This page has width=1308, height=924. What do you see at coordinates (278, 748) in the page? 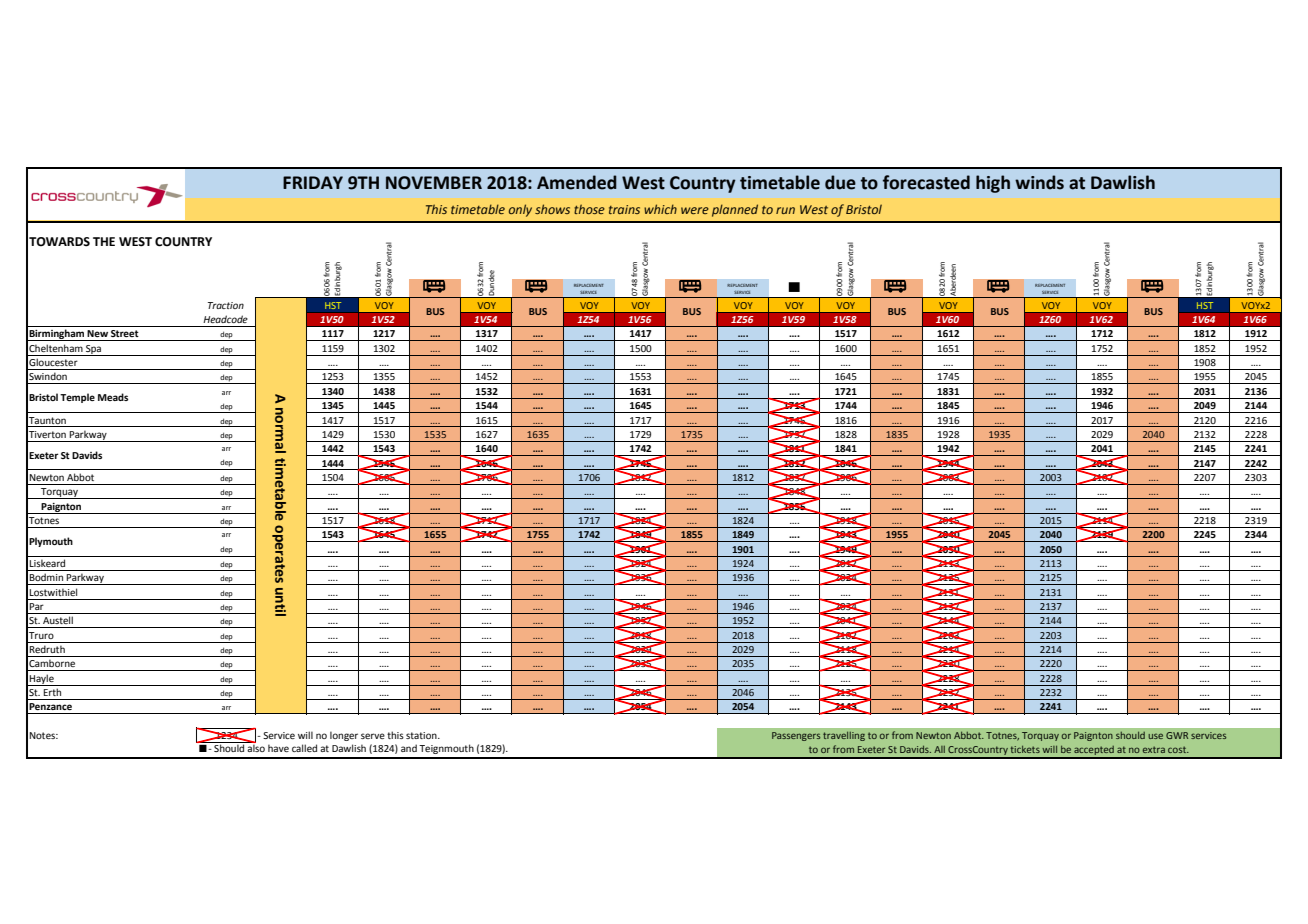
I see `have` at bounding box center [278, 748].
